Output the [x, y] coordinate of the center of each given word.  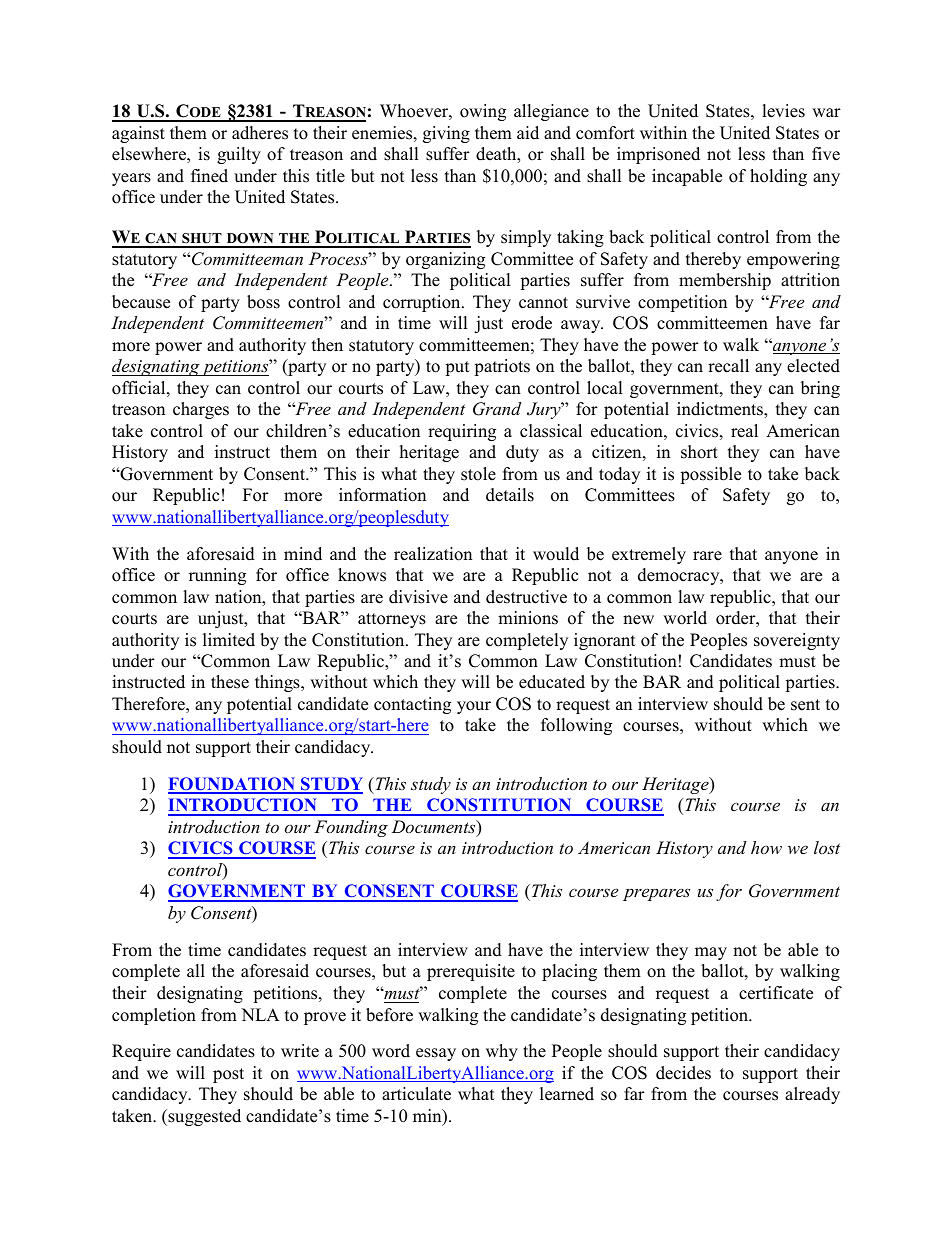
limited [229, 640]
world [685, 618]
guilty [239, 155]
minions [528, 618]
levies [783, 111]
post [228, 1075]
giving [446, 134]
